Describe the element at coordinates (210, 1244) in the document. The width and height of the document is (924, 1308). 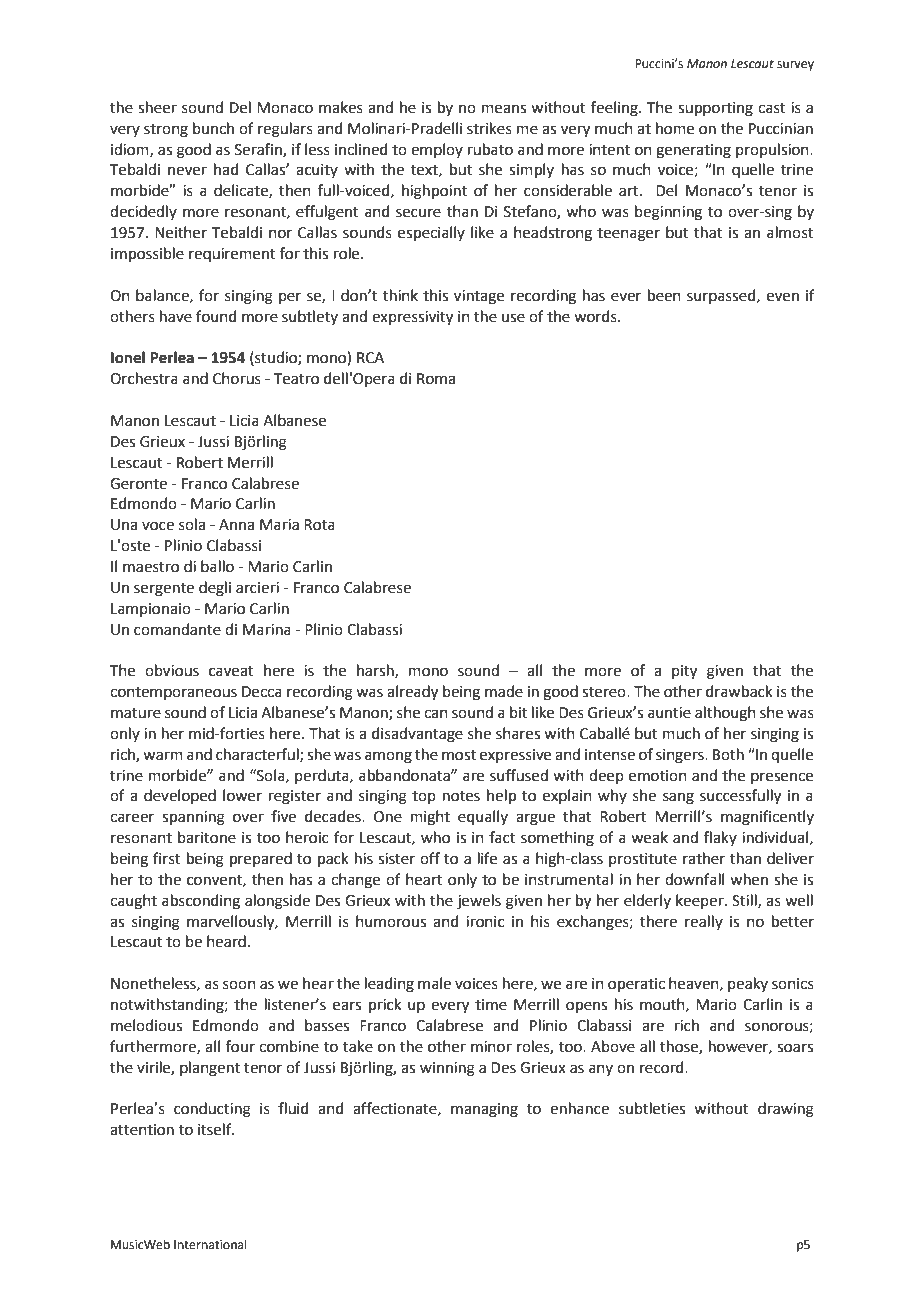
I see `International` at that location.
